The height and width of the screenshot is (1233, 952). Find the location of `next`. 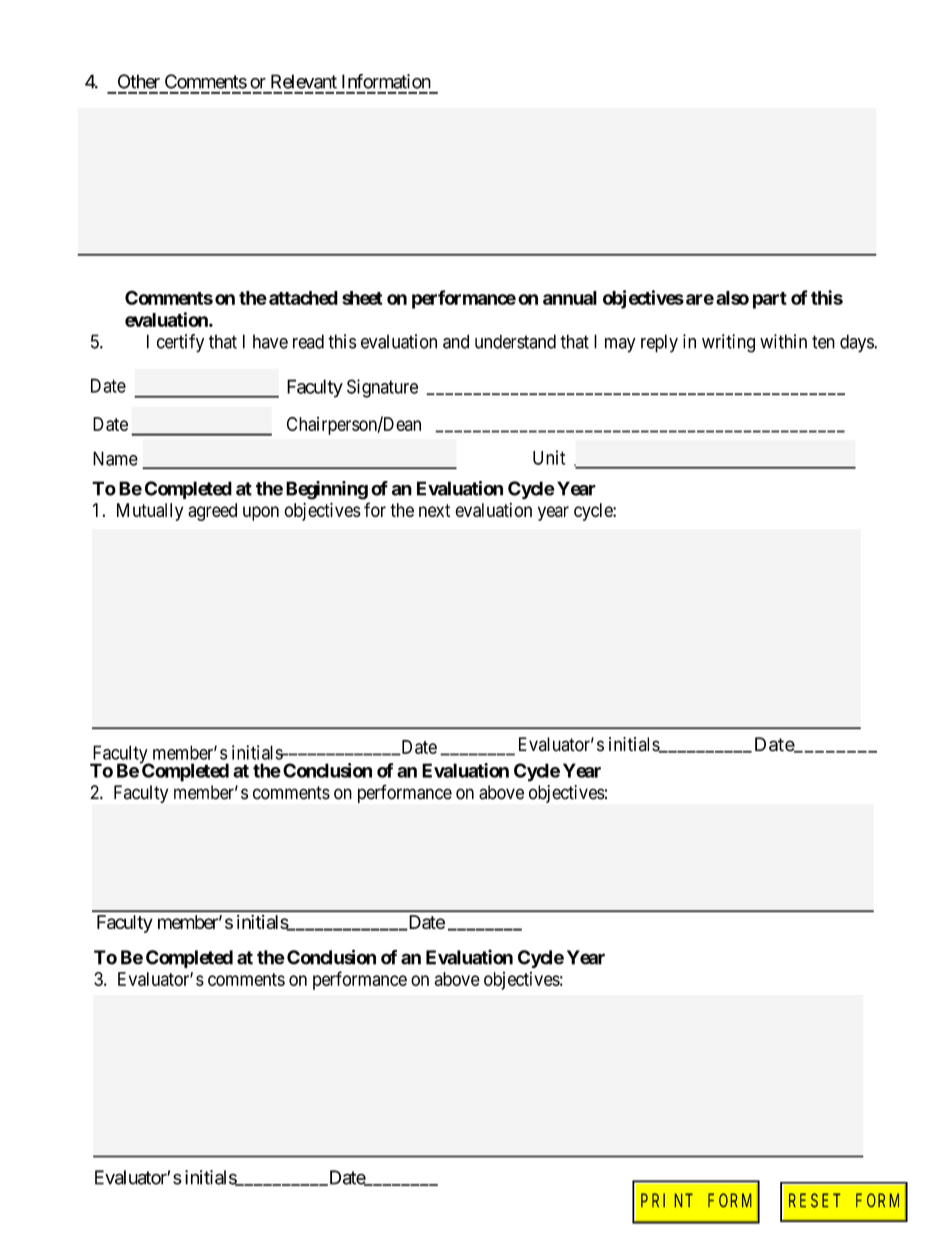

next is located at coordinates (434, 510).
